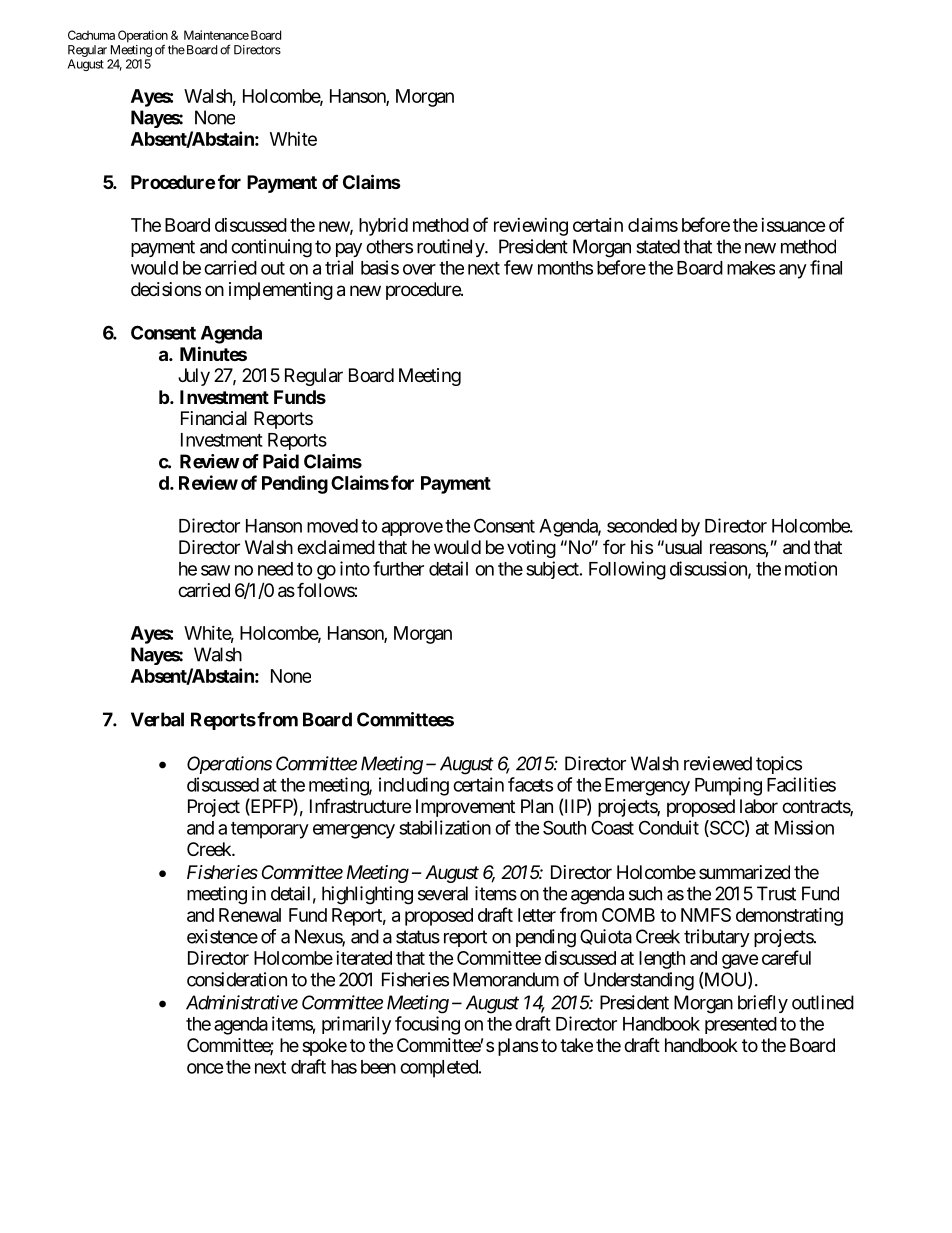 The width and height of the screenshot is (952, 1233). I want to click on continuing, so click(271, 248).
